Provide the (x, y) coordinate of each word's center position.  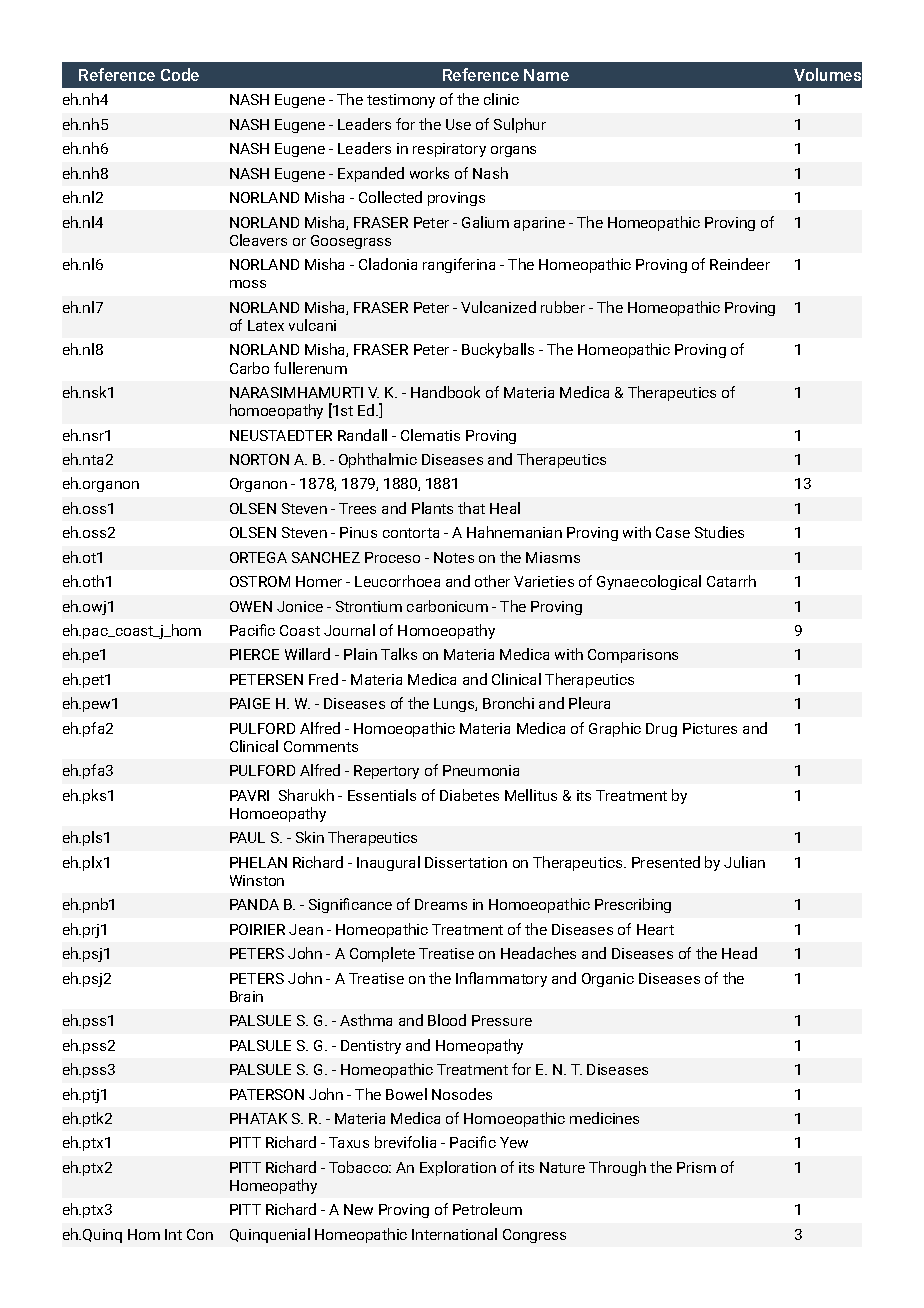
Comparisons (633, 656)
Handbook (445, 392)
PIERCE (254, 654)
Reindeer (740, 264)
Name (546, 75)
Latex (266, 325)
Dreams (441, 904)
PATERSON (267, 1094)
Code (180, 74)
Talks (399, 654)
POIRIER (257, 929)
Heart (655, 929)
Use (458, 124)
